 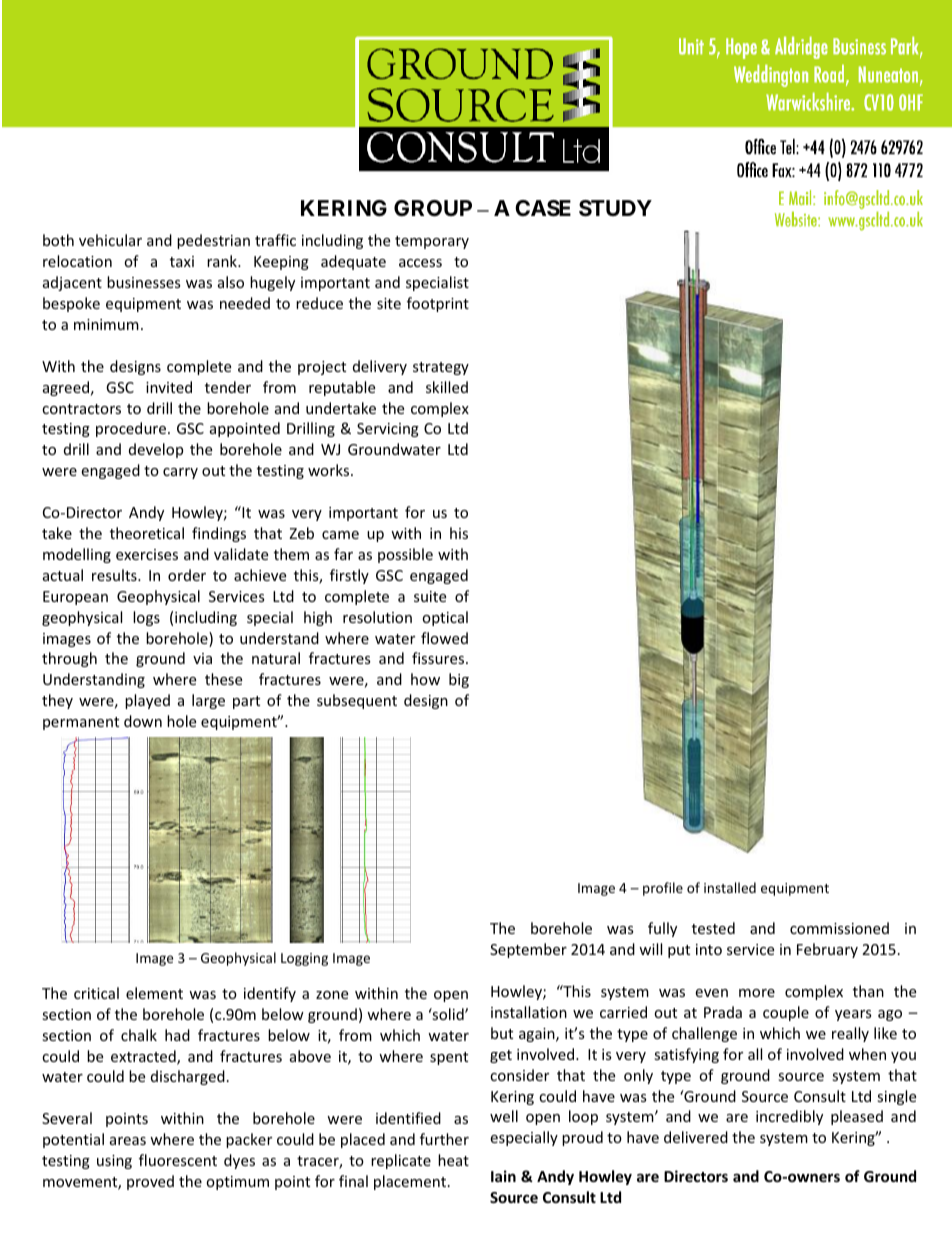 I want to click on September, so click(x=528, y=950).
